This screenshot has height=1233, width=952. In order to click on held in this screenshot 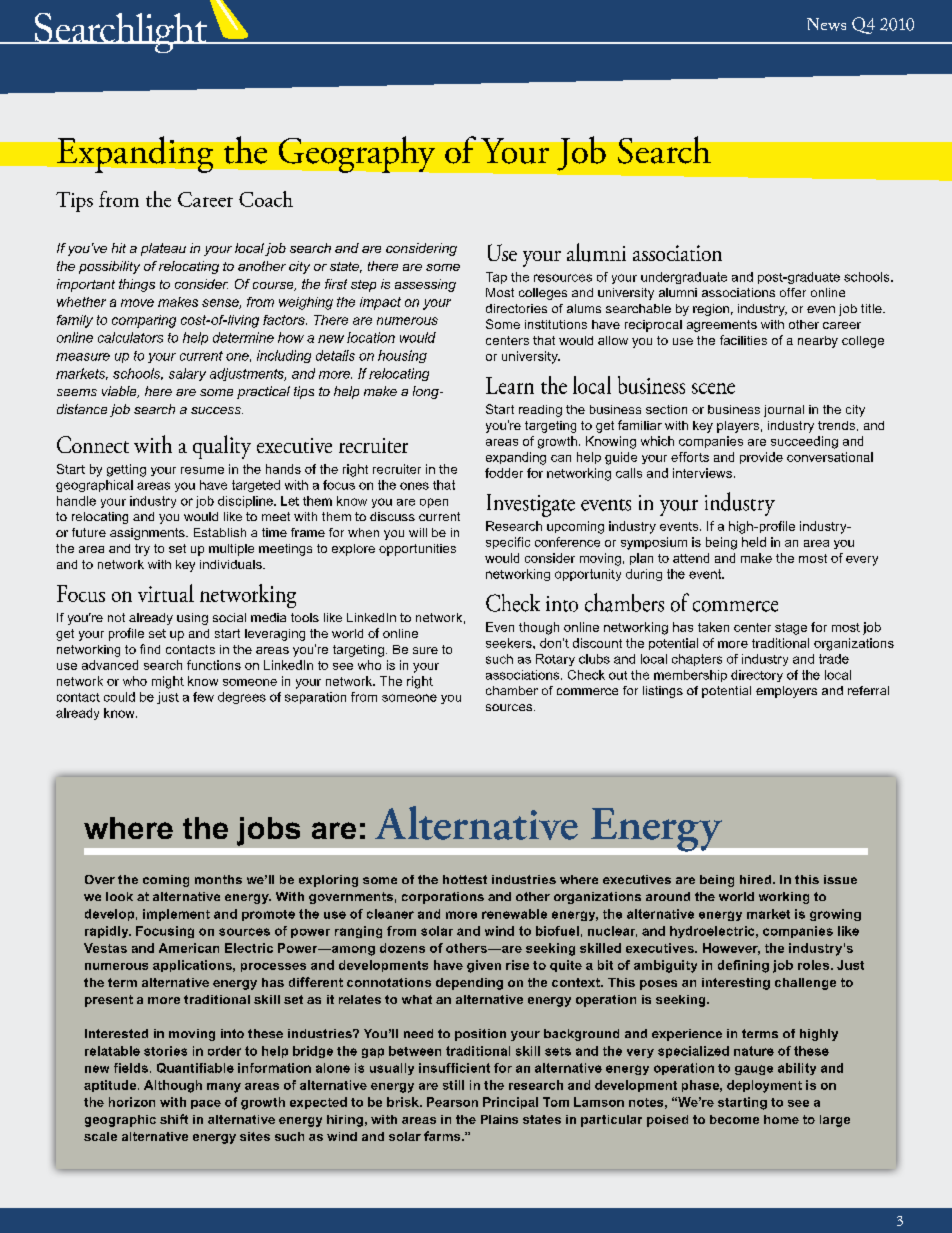, I will do `click(754, 542)`.
